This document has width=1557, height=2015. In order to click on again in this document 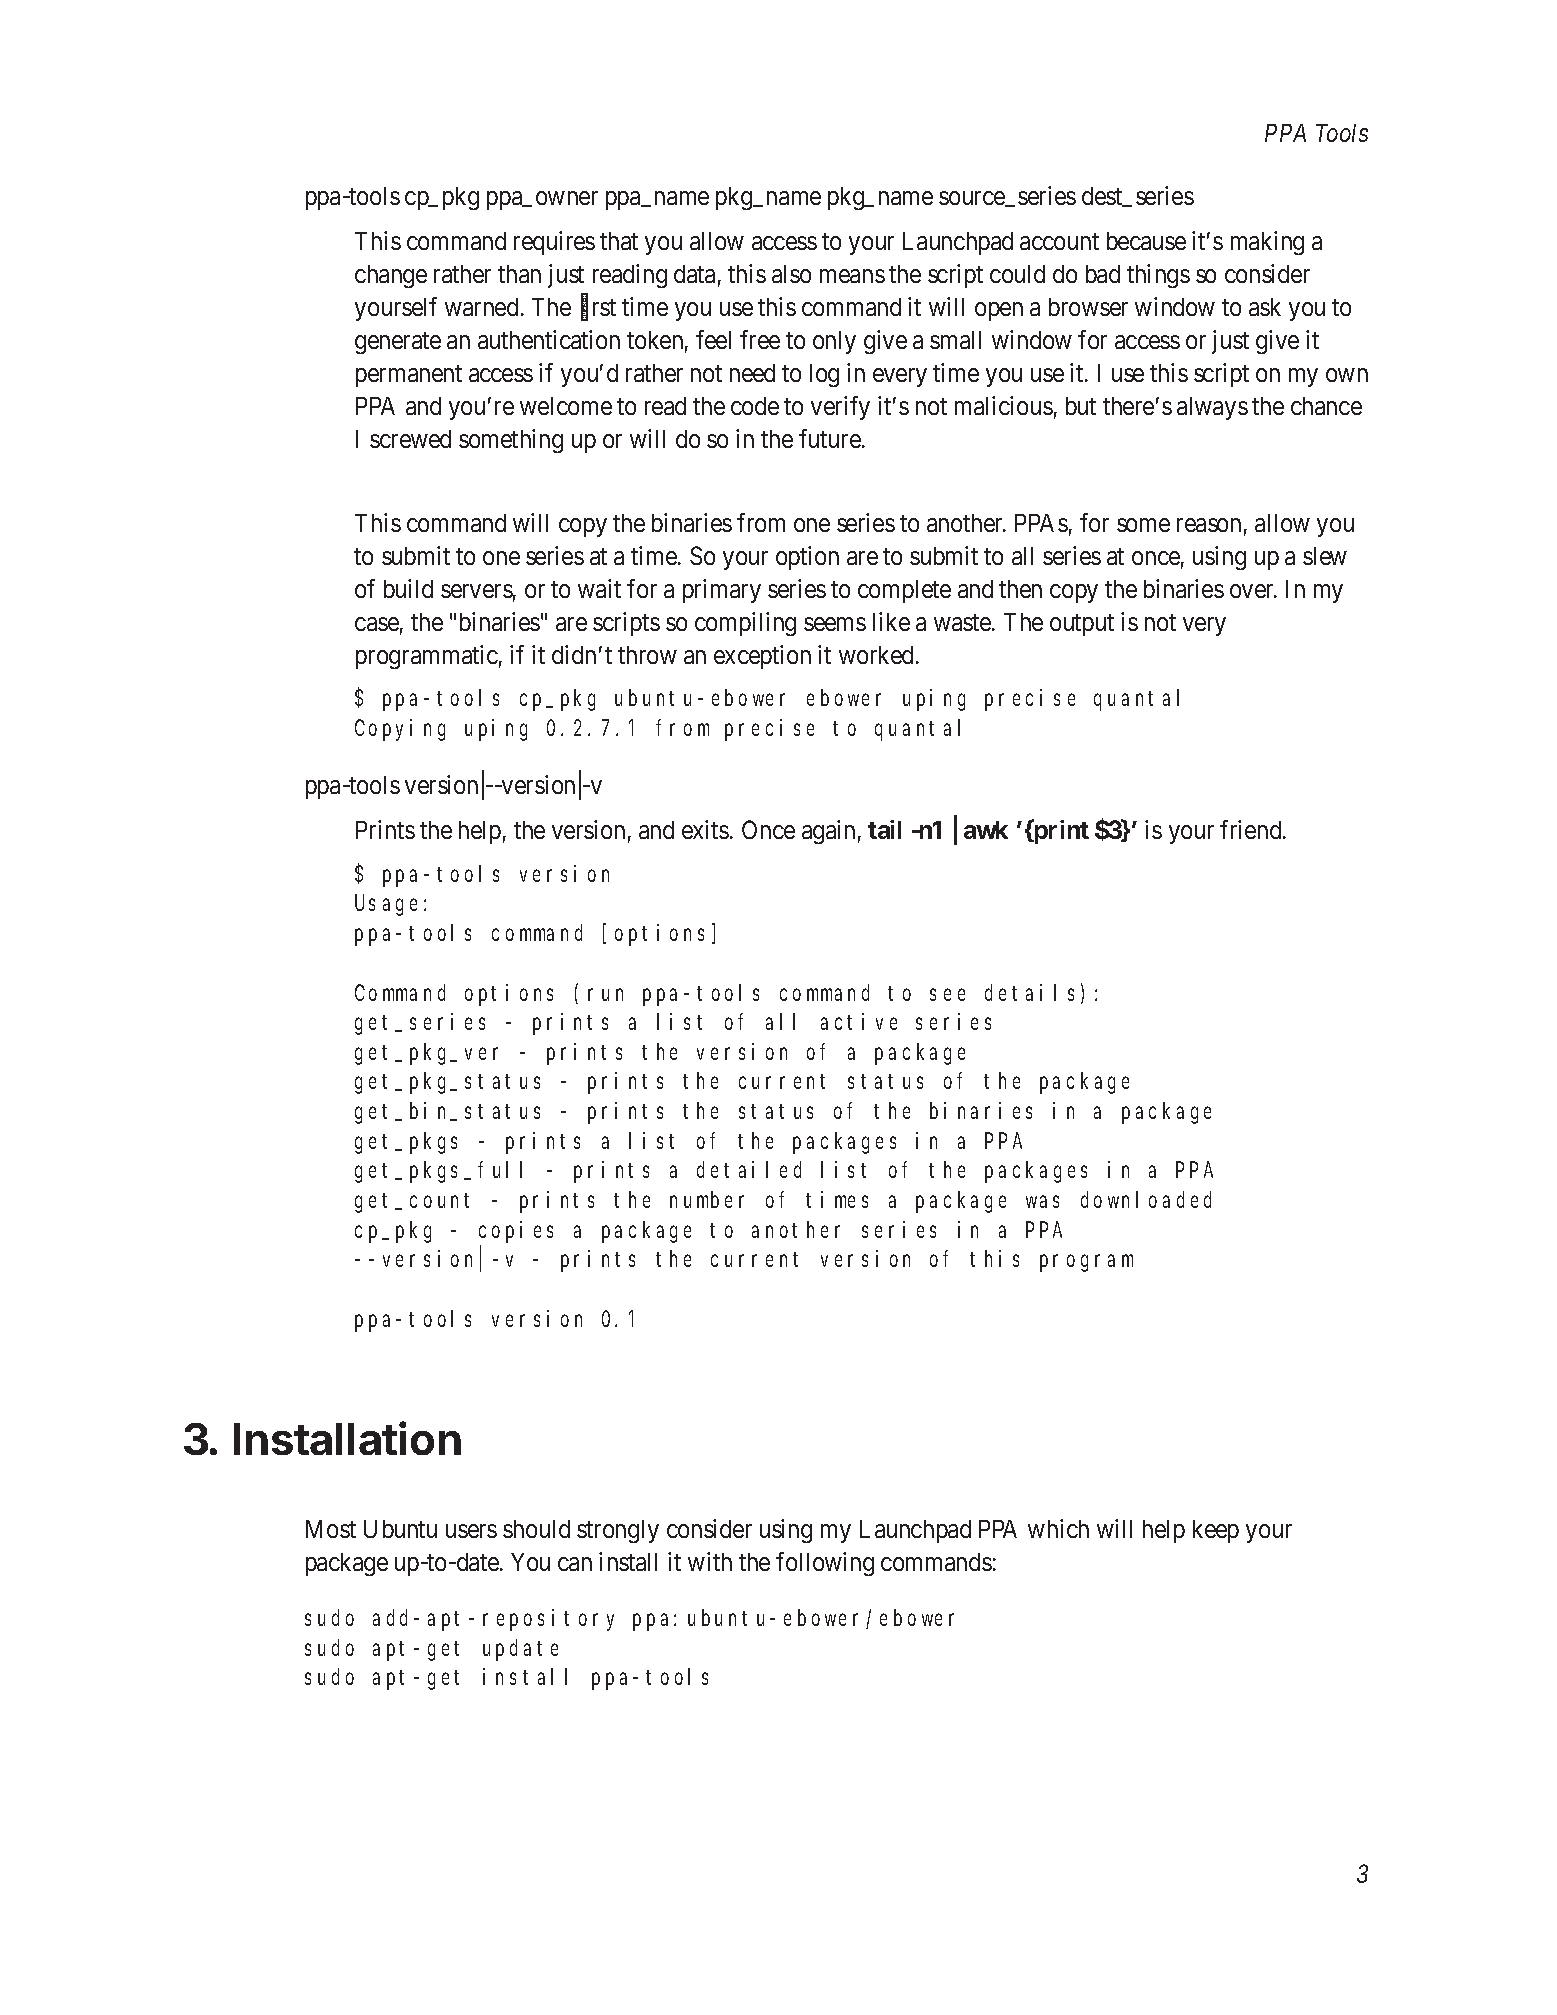, I will do `click(828, 832)`.
